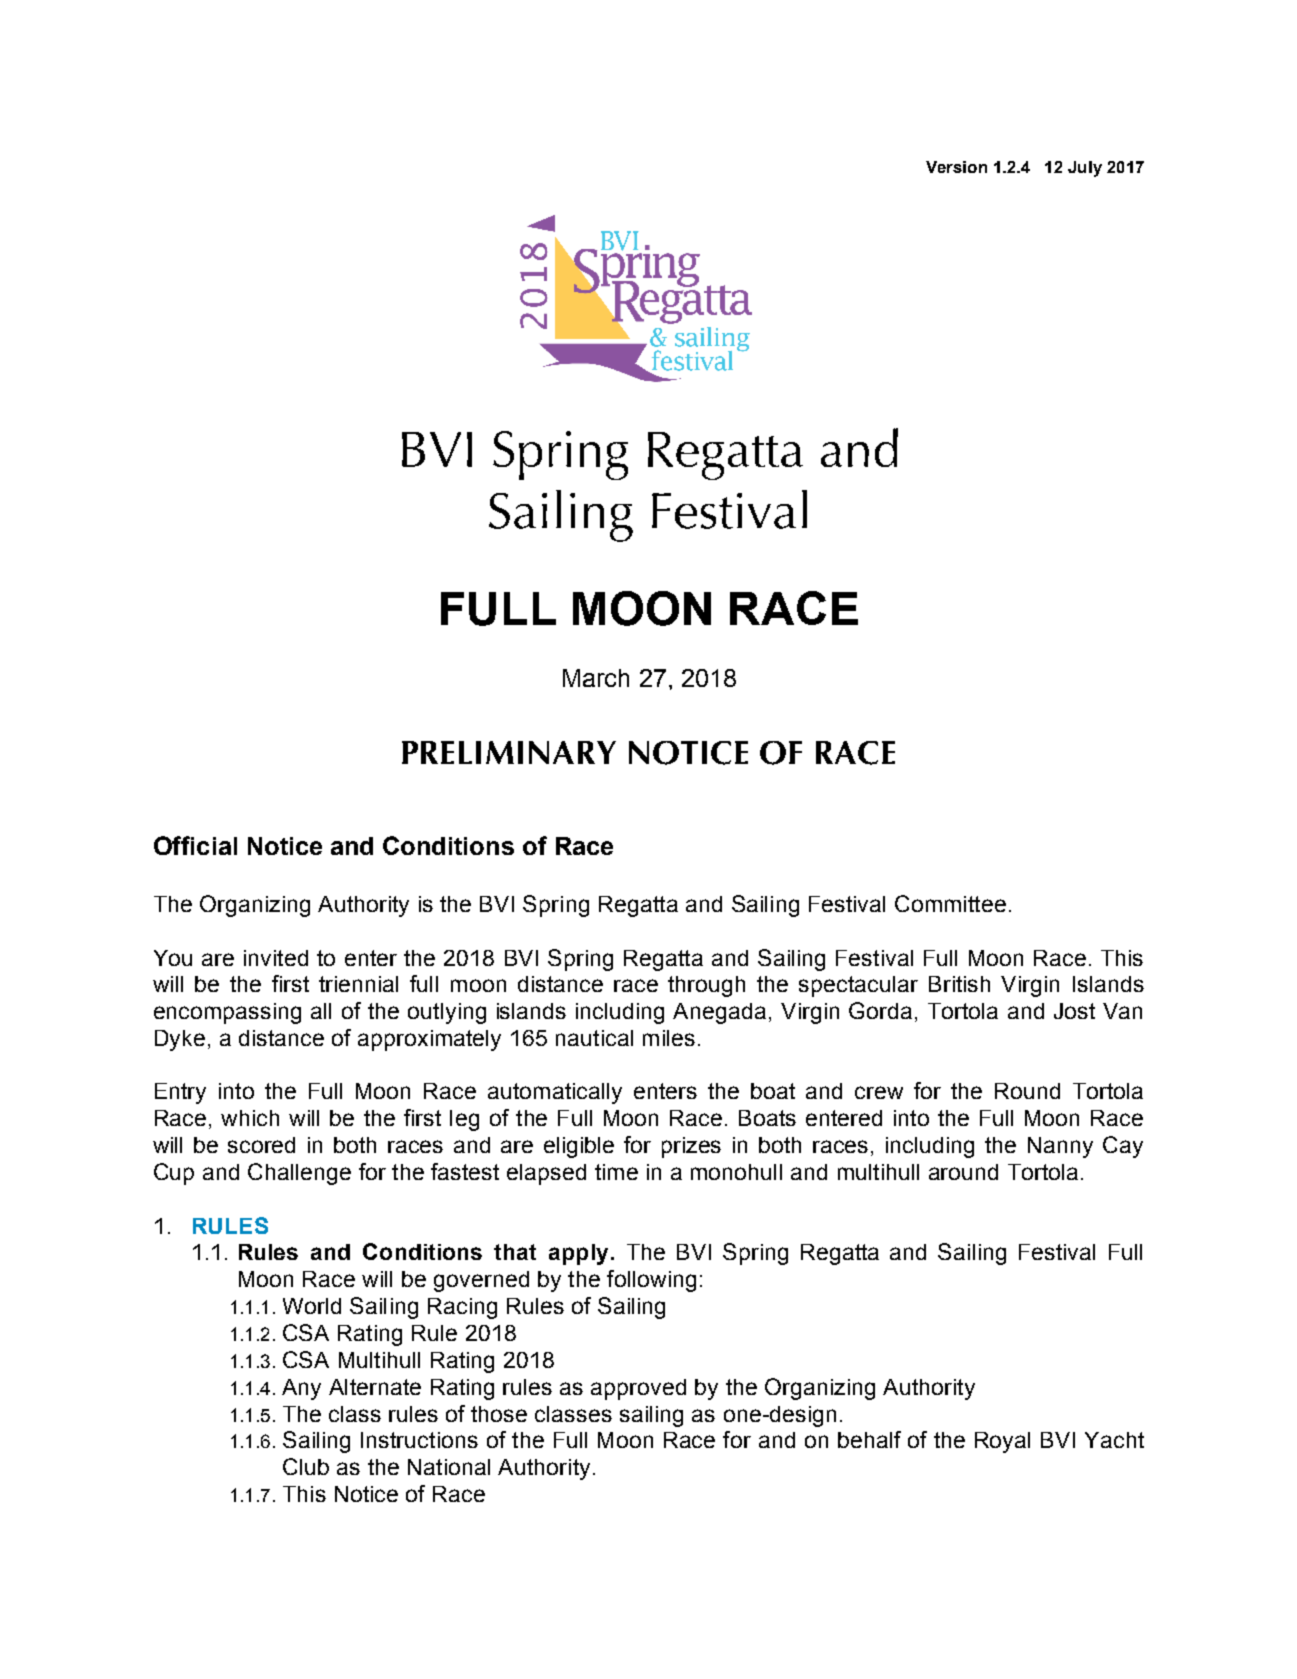 The height and width of the page is (1679, 1297). Describe the element at coordinates (959, 984) in the page. I see `British` at that location.
